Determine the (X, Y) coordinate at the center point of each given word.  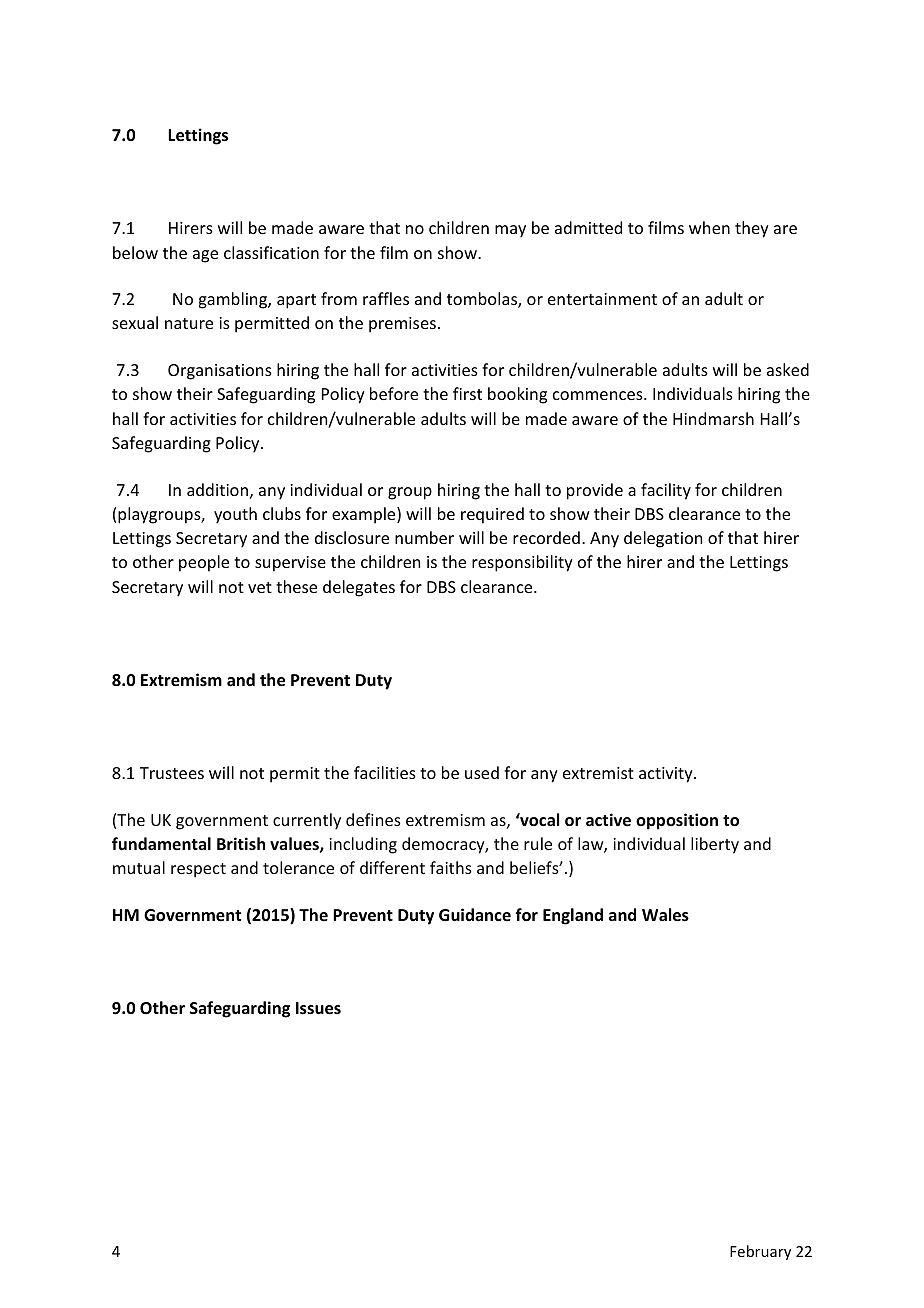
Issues (318, 1008)
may (510, 231)
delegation (663, 539)
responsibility (522, 563)
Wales (665, 915)
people (204, 563)
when (709, 227)
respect (198, 870)
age (205, 256)
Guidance (475, 915)
